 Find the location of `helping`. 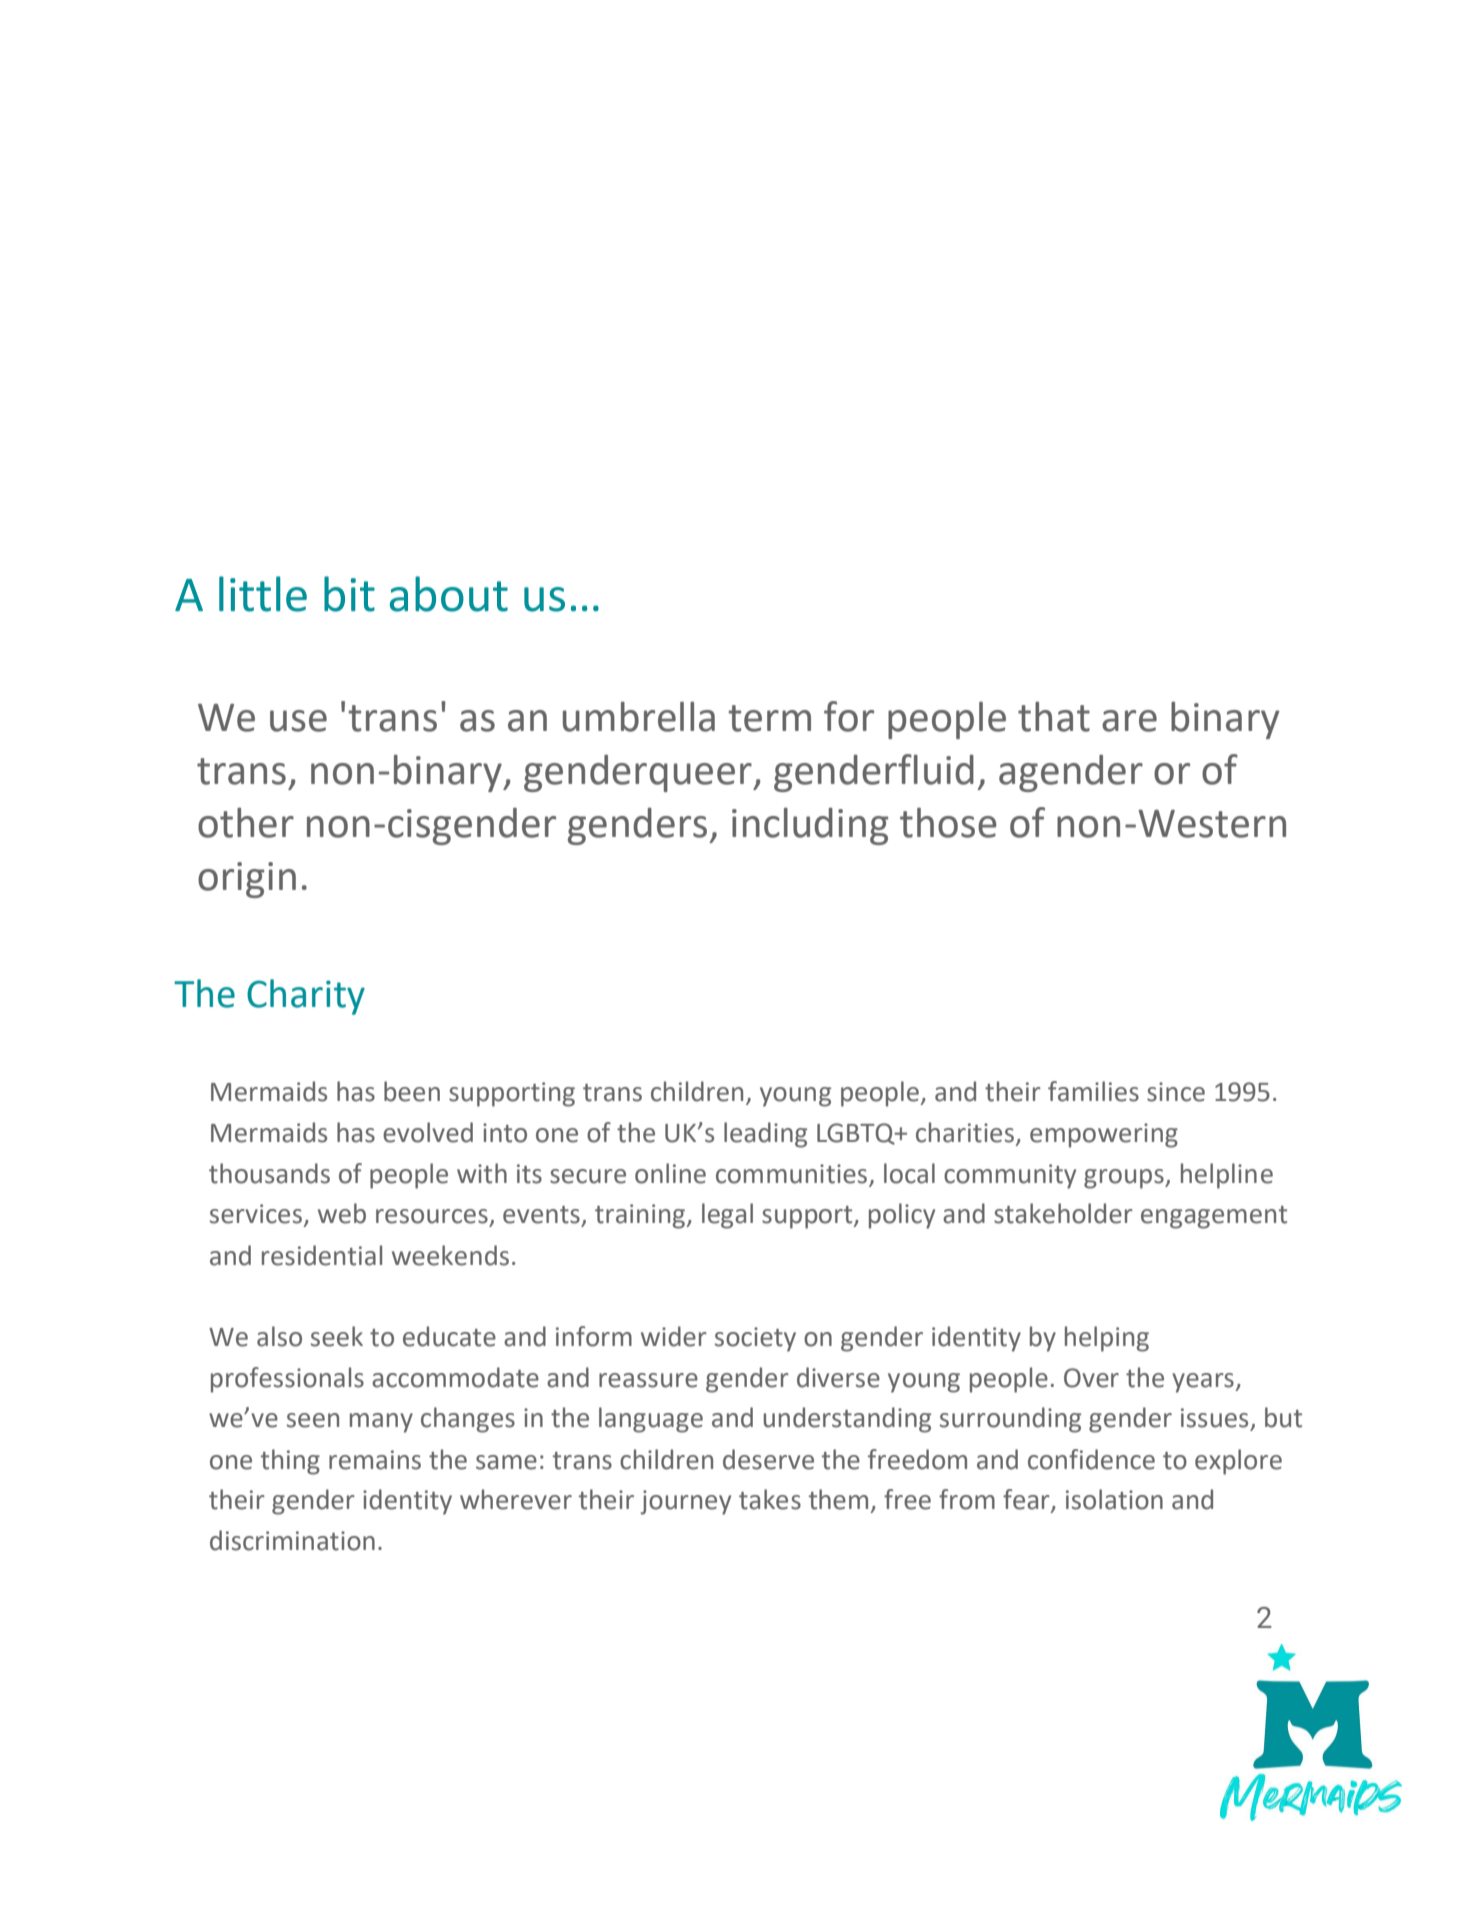

helping is located at coordinates (1107, 1339).
